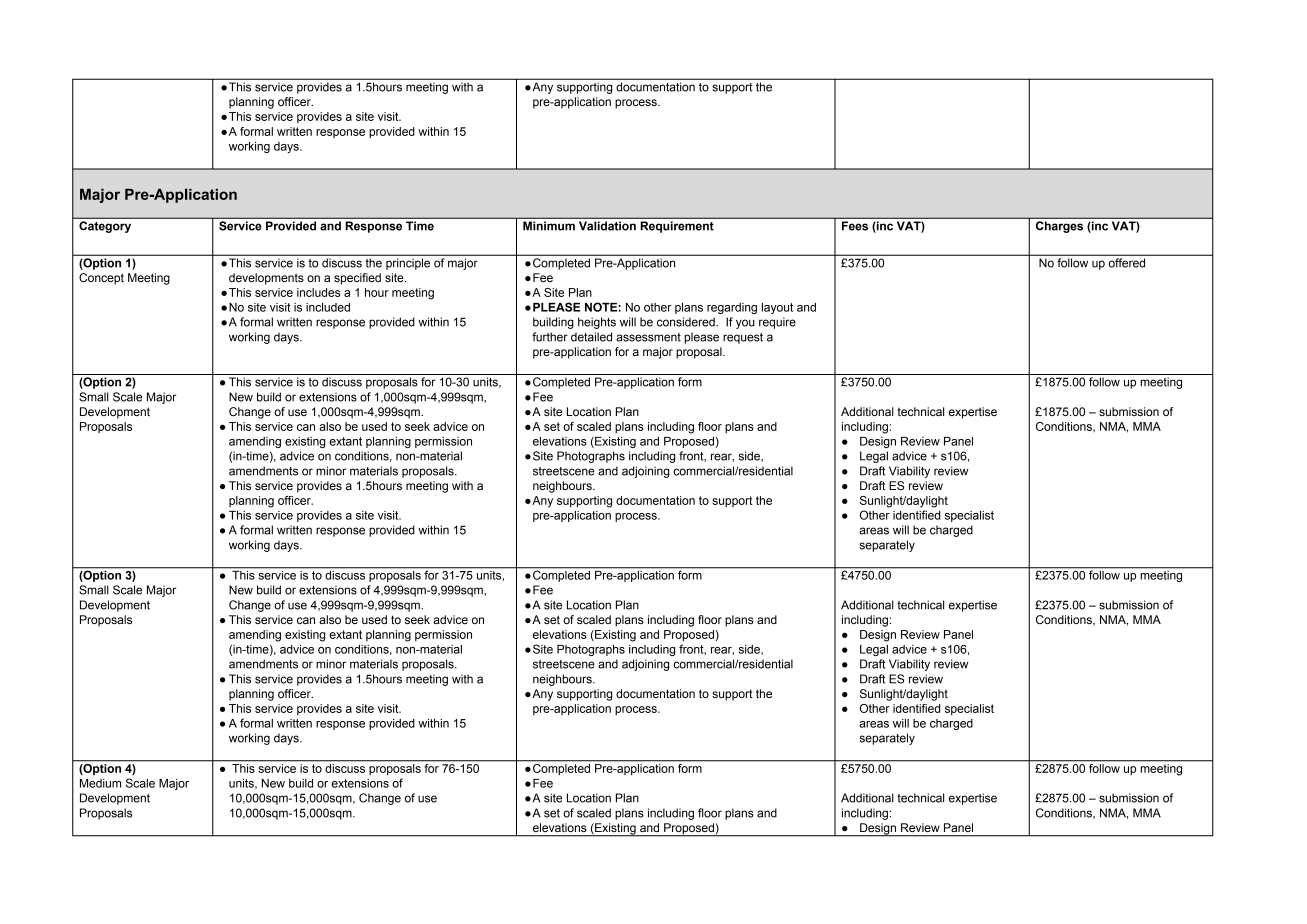  I want to click on further, so click(550, 337).
